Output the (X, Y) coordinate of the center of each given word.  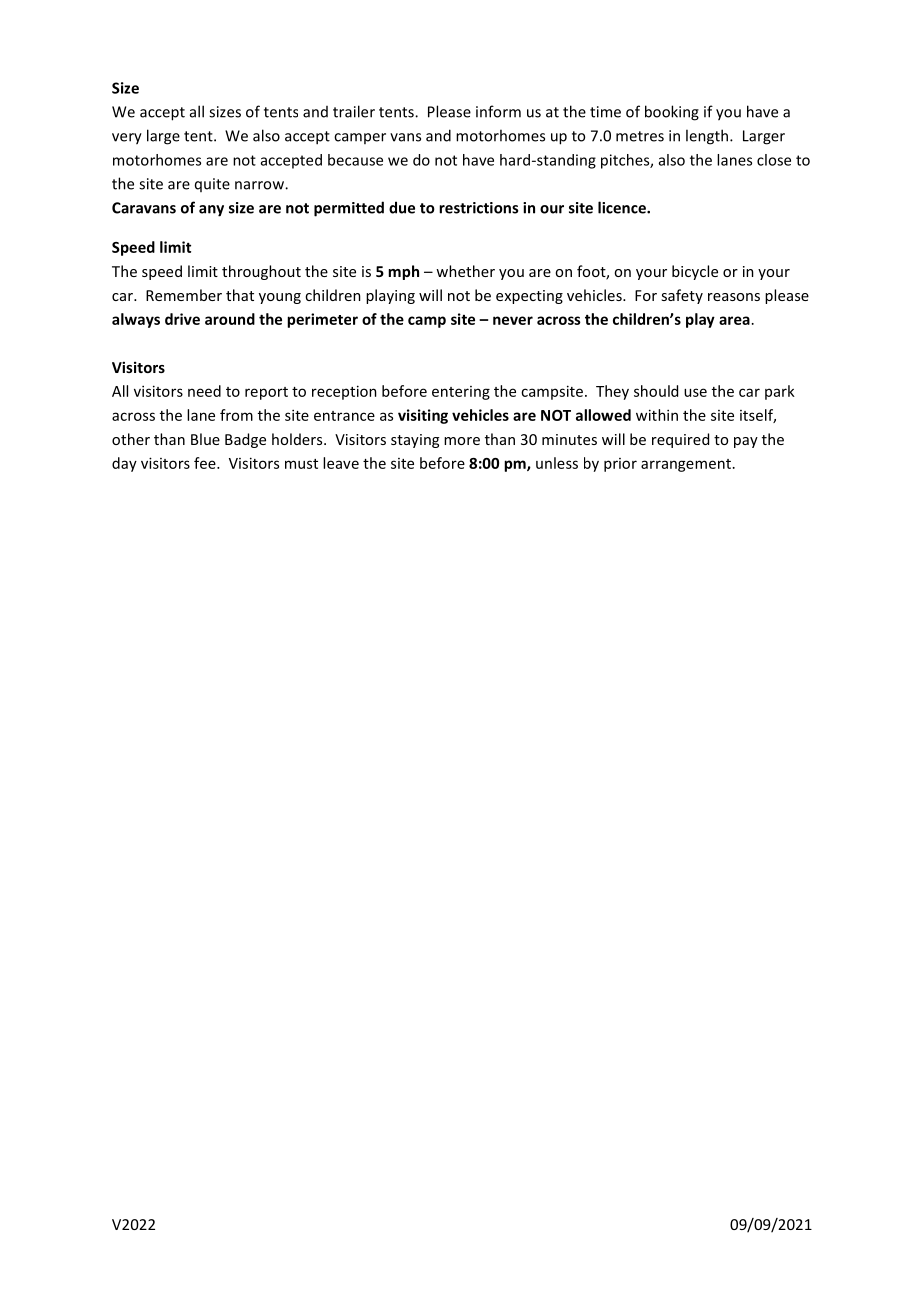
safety (682, 296)
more (462, 441)
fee (206, 463)
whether (465, 271)
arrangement (686, 465)
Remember (184, 295)
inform (498, 111)
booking (672, 113)
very (127, 139)
